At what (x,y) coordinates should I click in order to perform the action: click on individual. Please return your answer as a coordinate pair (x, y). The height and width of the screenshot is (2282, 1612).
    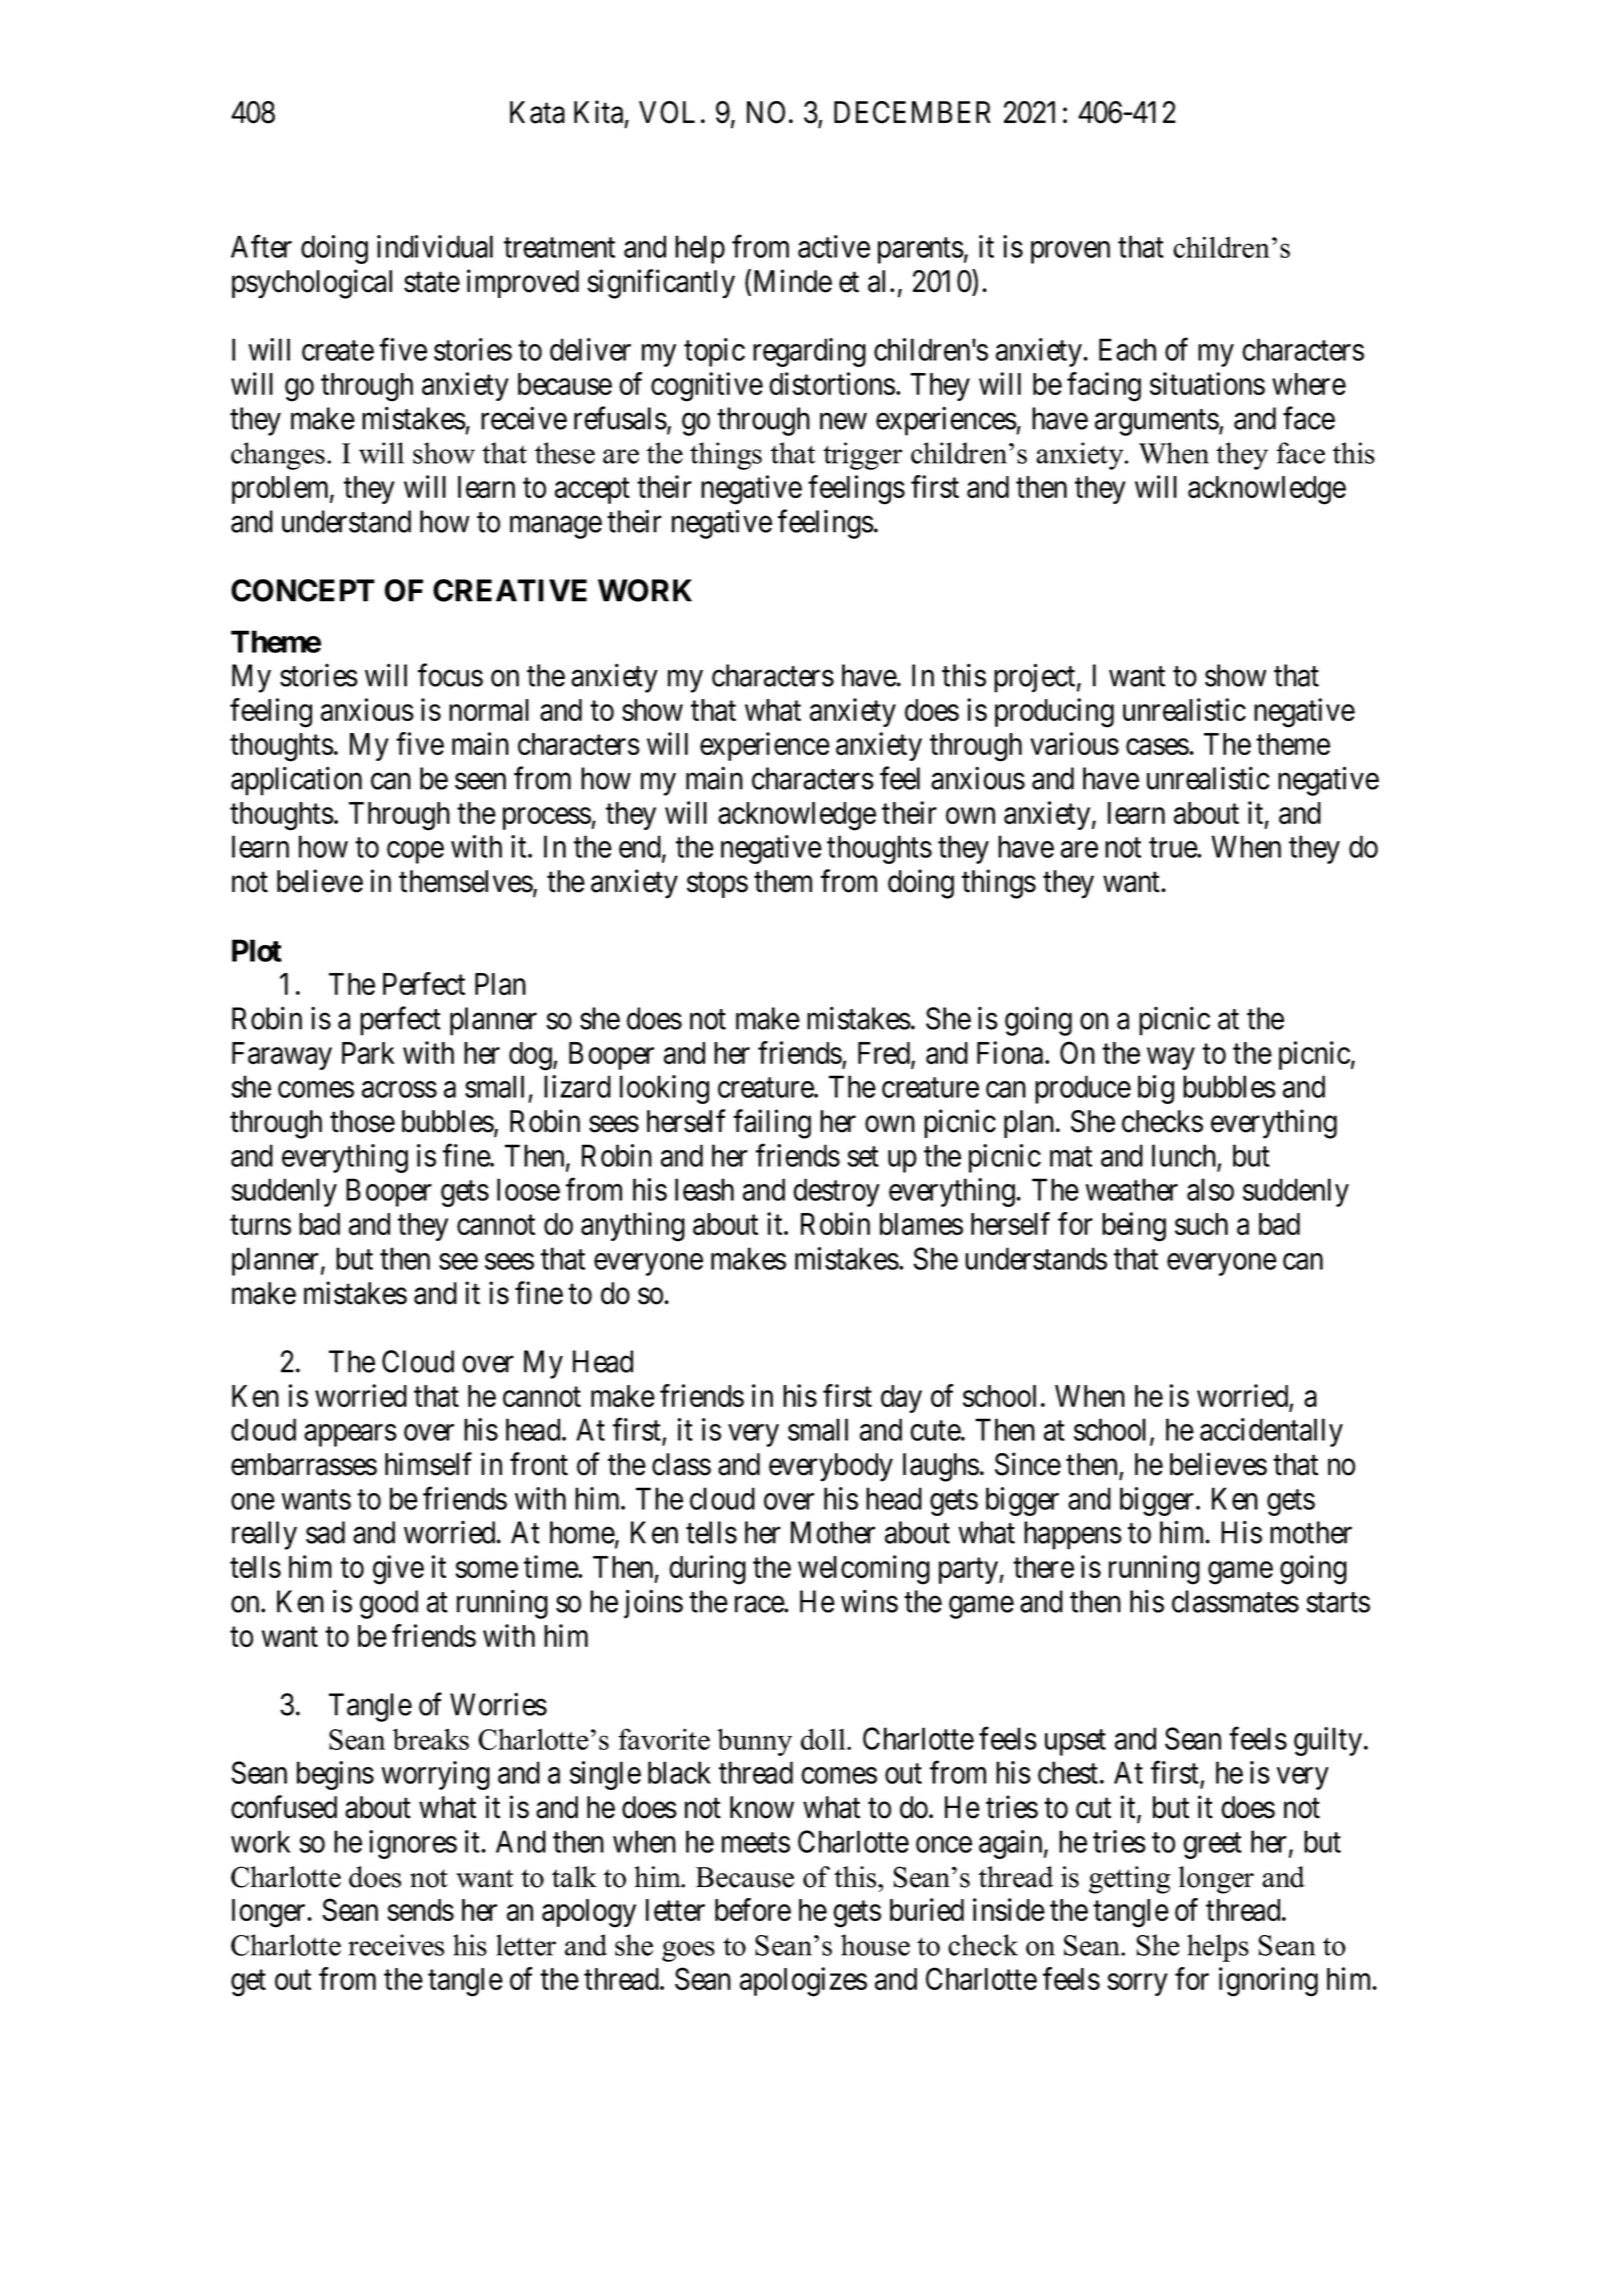
    Looking at the image, I should click on (435, 246).
